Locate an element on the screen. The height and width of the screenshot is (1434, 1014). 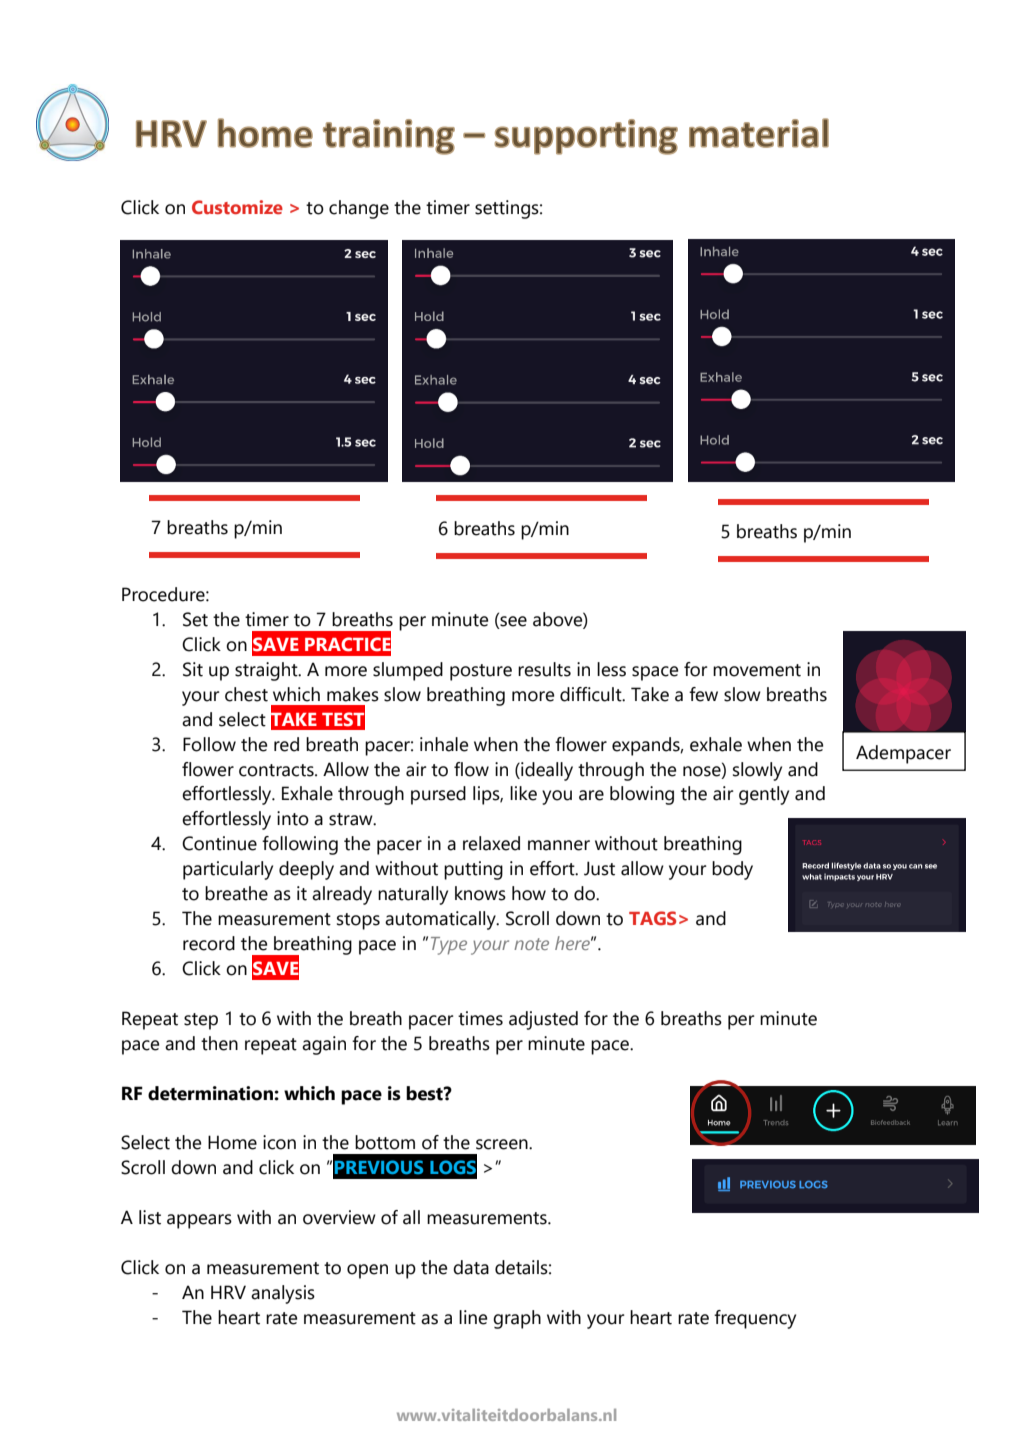
inhale is located at coordinates (444, 744).
